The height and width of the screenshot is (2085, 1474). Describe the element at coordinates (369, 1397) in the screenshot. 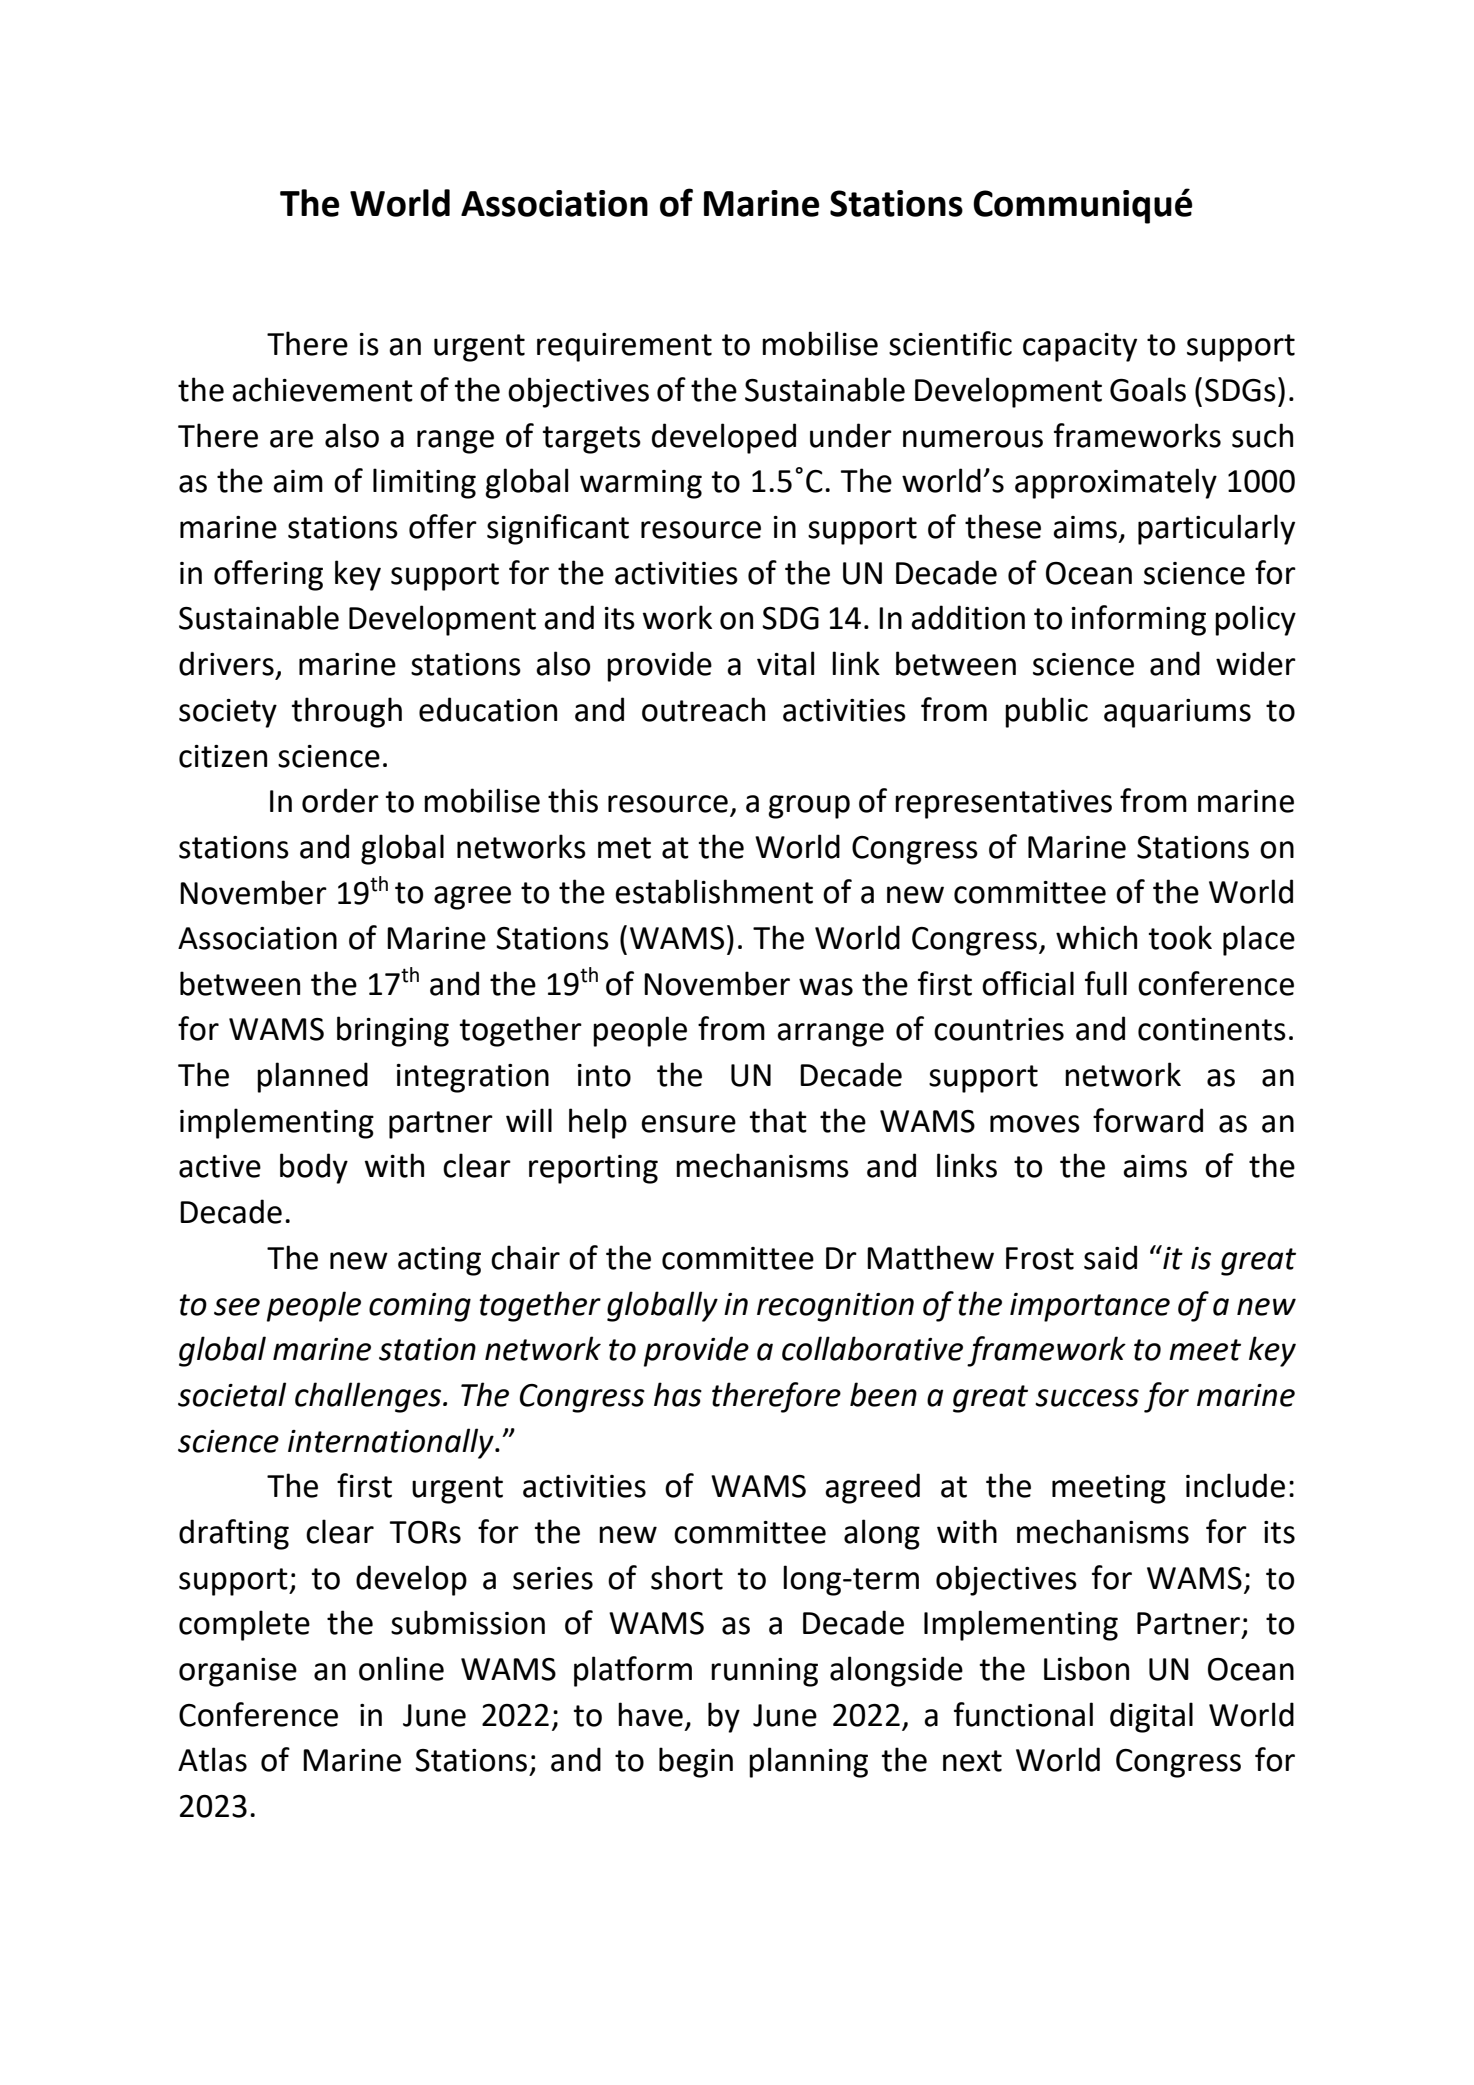

I see `challenges` at that location.
